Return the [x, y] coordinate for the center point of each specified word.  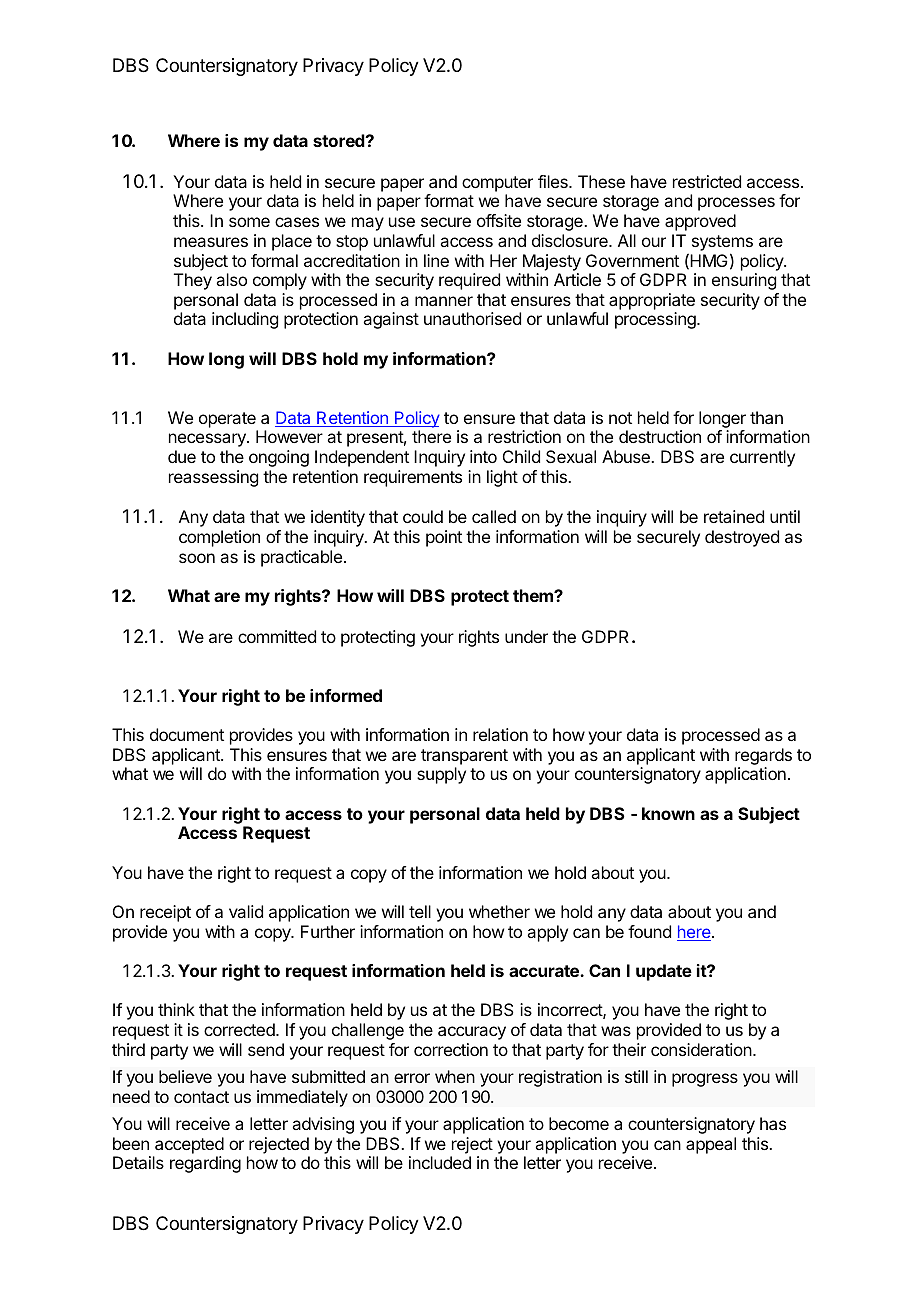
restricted [707, 181]
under [526, 636]
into [483, 456]
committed [277, 636]
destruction [660, 436]
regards [763, 756]
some [249, 222]
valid [246, 911]
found [649, 931]
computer [497, 184]
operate [227, 420]
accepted [189, 1145]
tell [420, 911]
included [440, 1162]
